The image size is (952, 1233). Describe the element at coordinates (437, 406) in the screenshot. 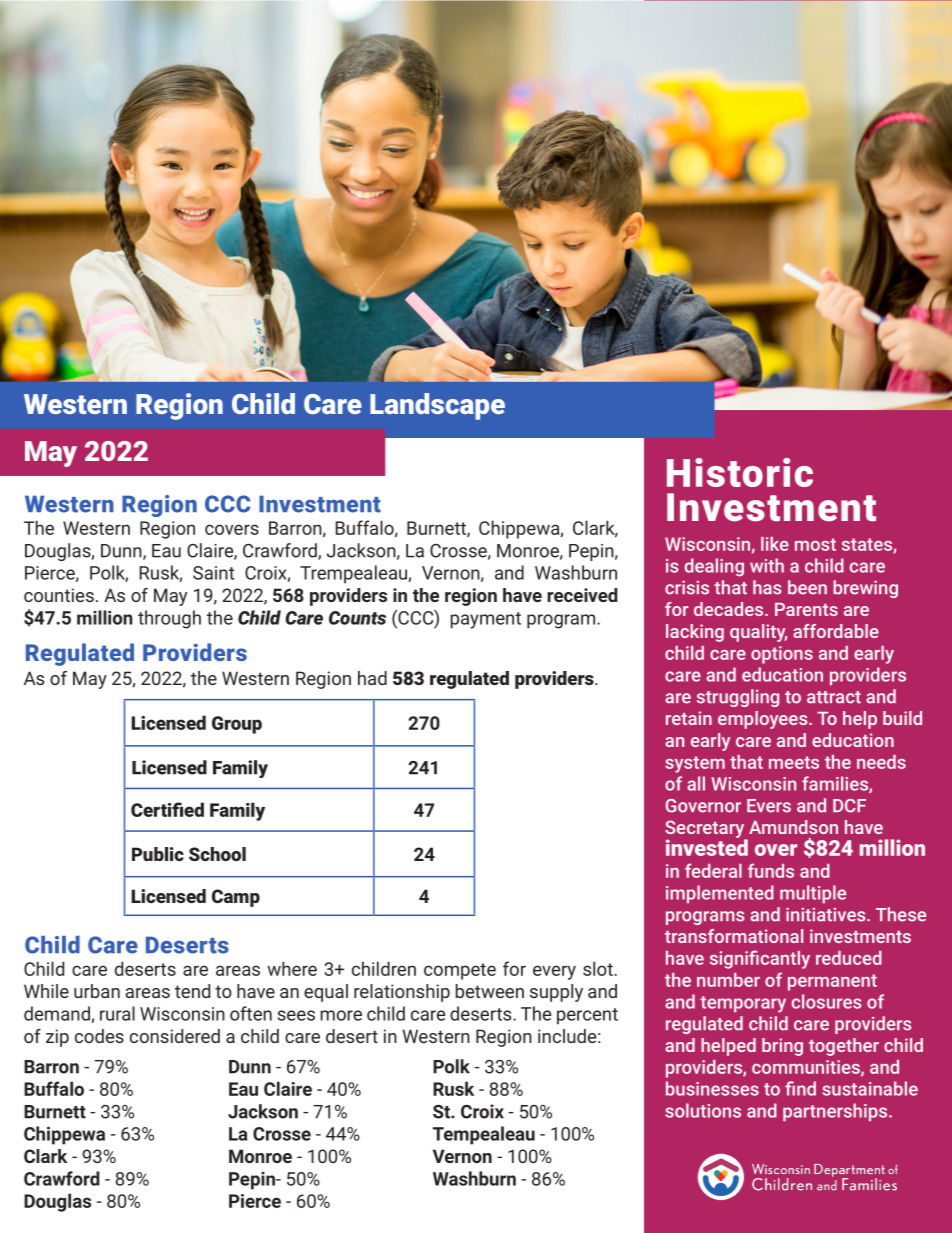

I see `Landscape` at that location.
